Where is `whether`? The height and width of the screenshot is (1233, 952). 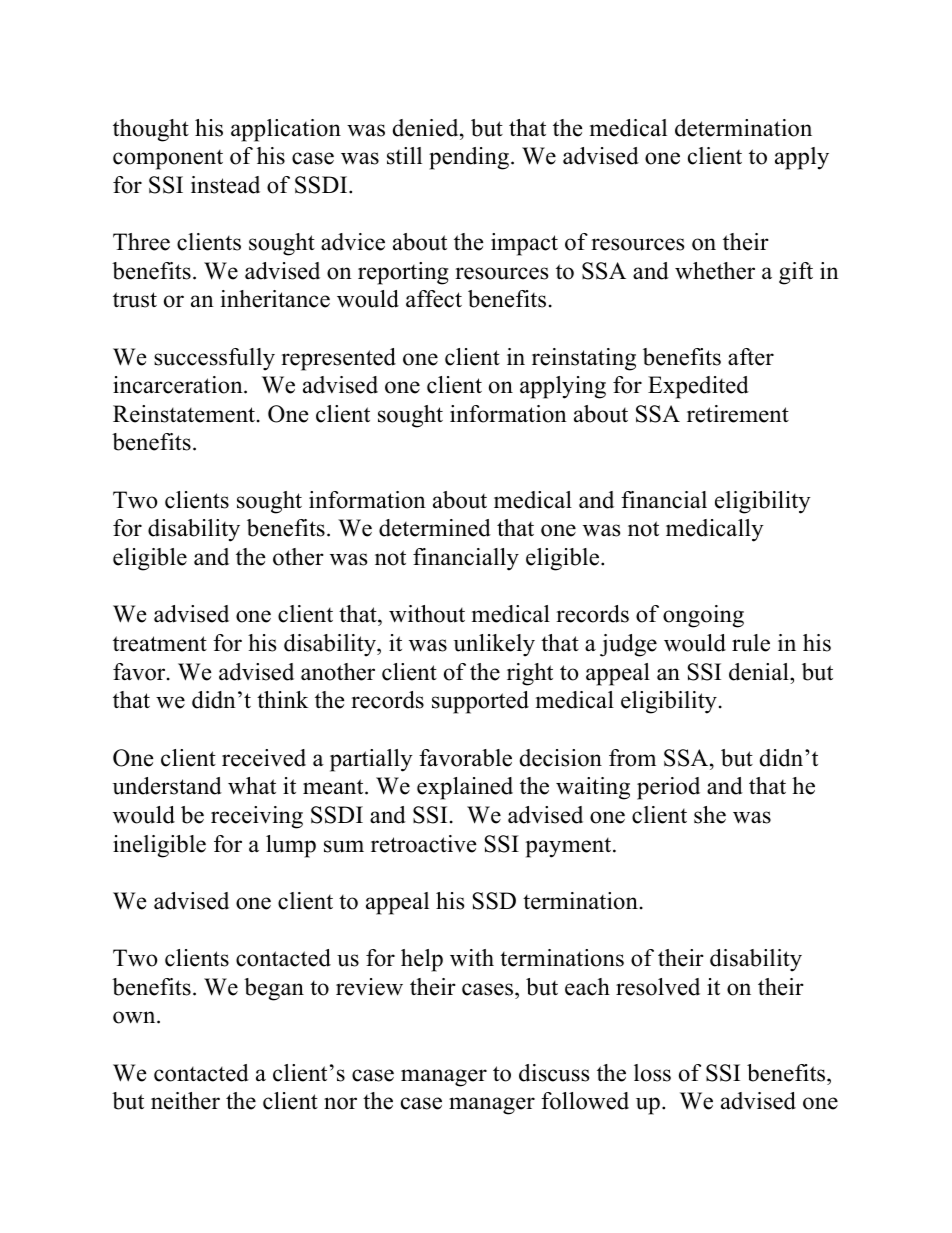 whether is located at coordinates (715, 271).
